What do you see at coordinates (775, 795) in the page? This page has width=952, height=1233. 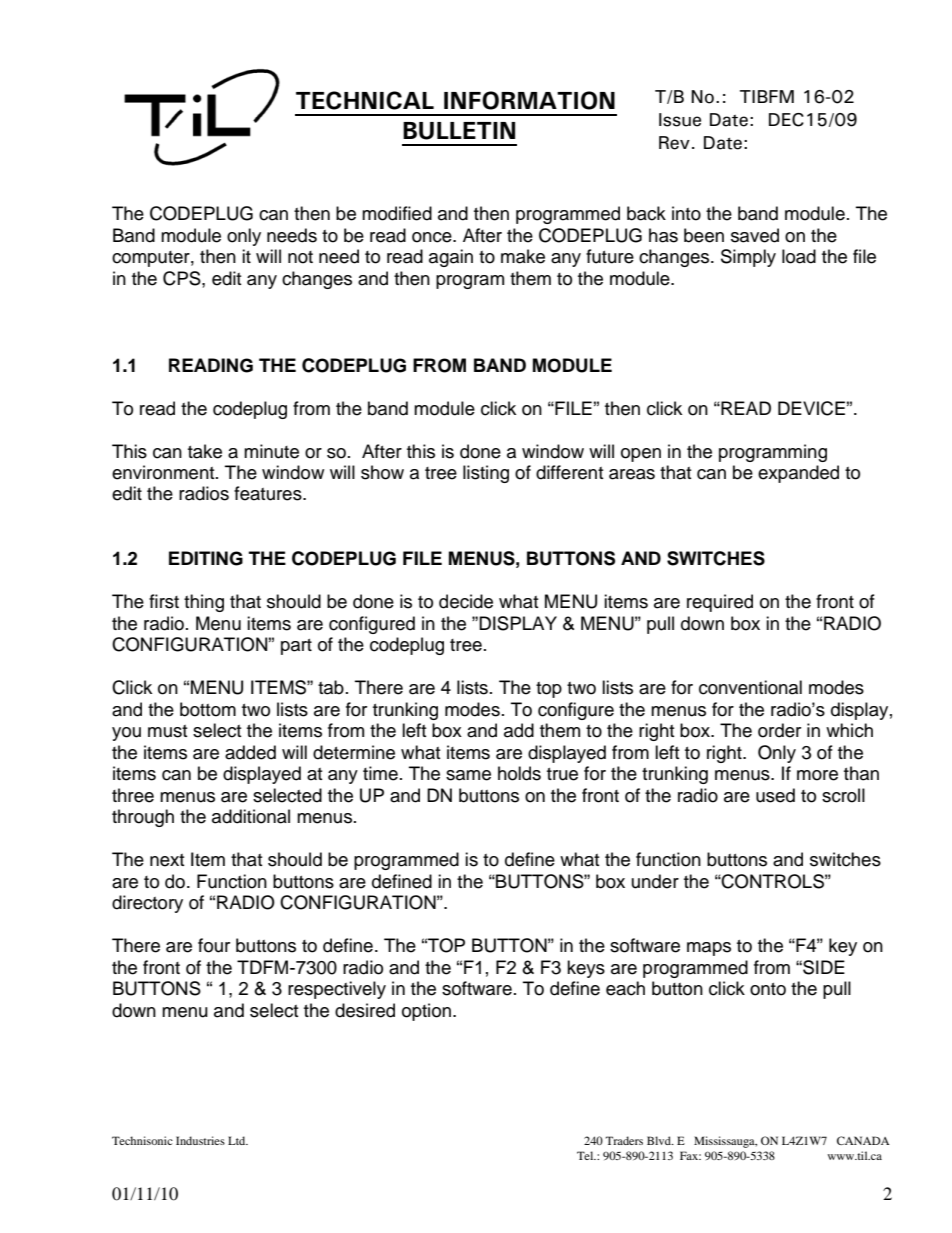 I see `used` at bounding box center [775, 795].
